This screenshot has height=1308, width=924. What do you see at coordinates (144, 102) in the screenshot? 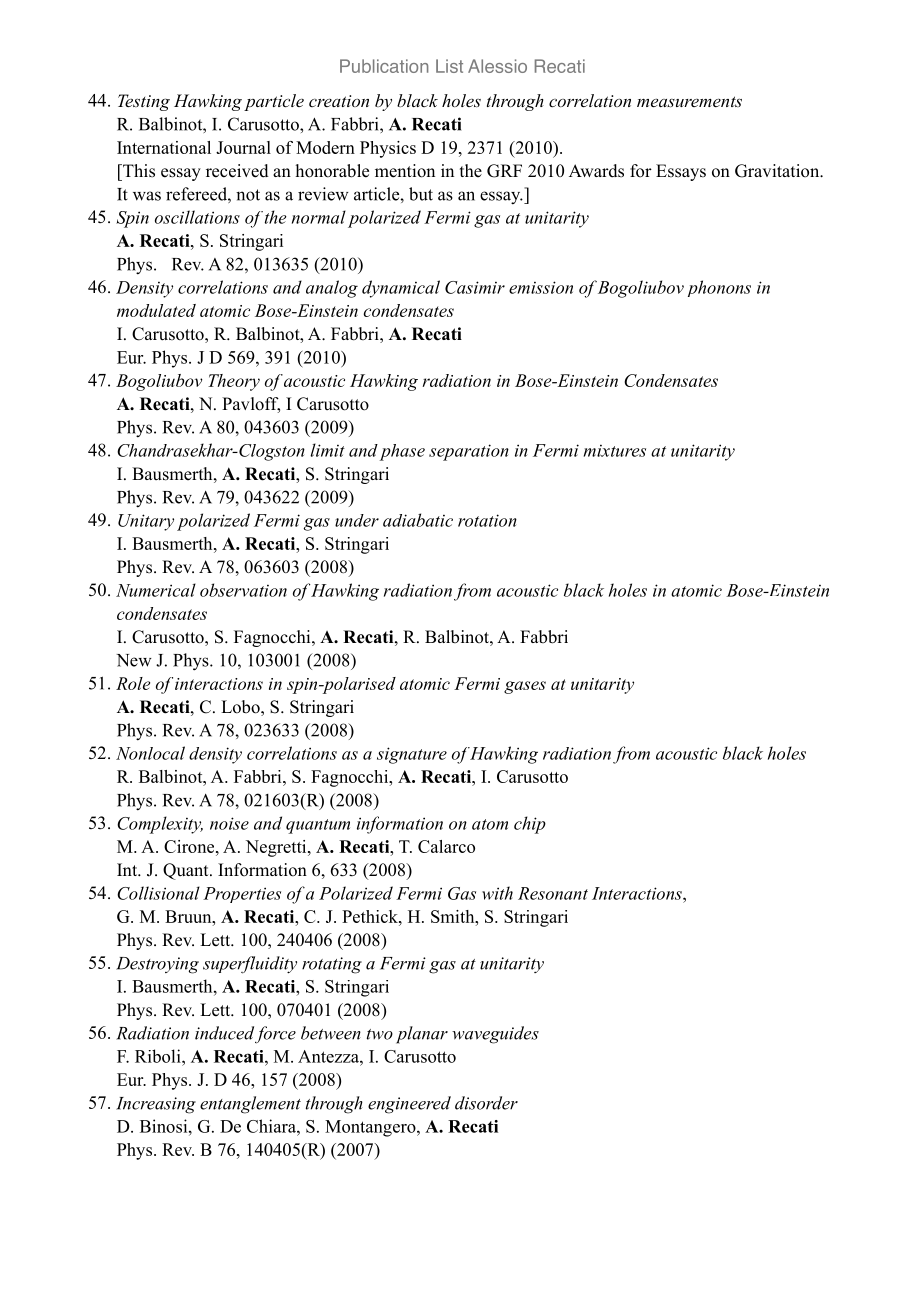
I see `Testing` at bounding box center [144, 102].
